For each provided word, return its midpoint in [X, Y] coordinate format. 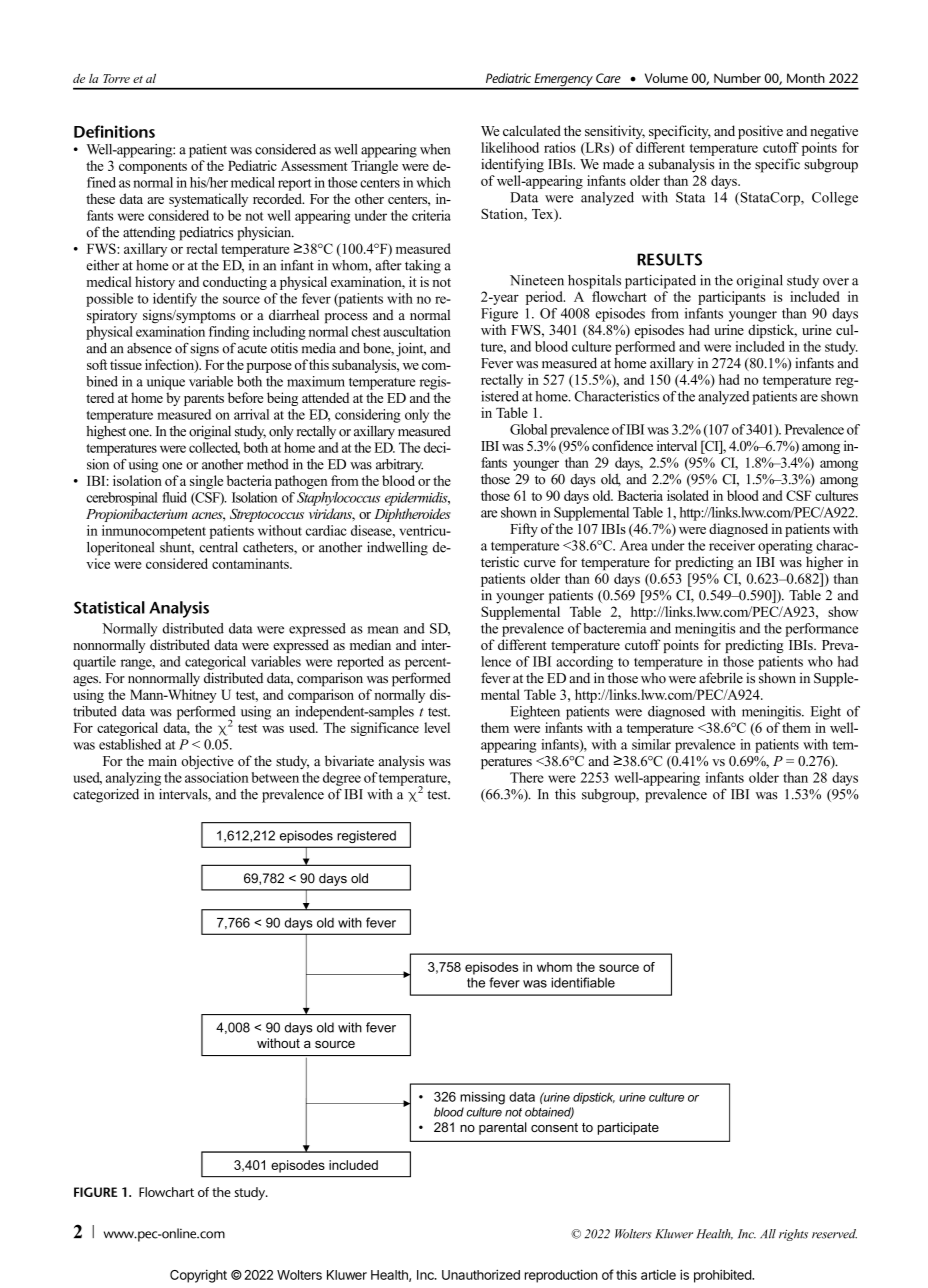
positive [760, 132]
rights [793, 1235]
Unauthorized [481, 1274]
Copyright [198, 1276]
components [153, 168]
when [435, 149]
